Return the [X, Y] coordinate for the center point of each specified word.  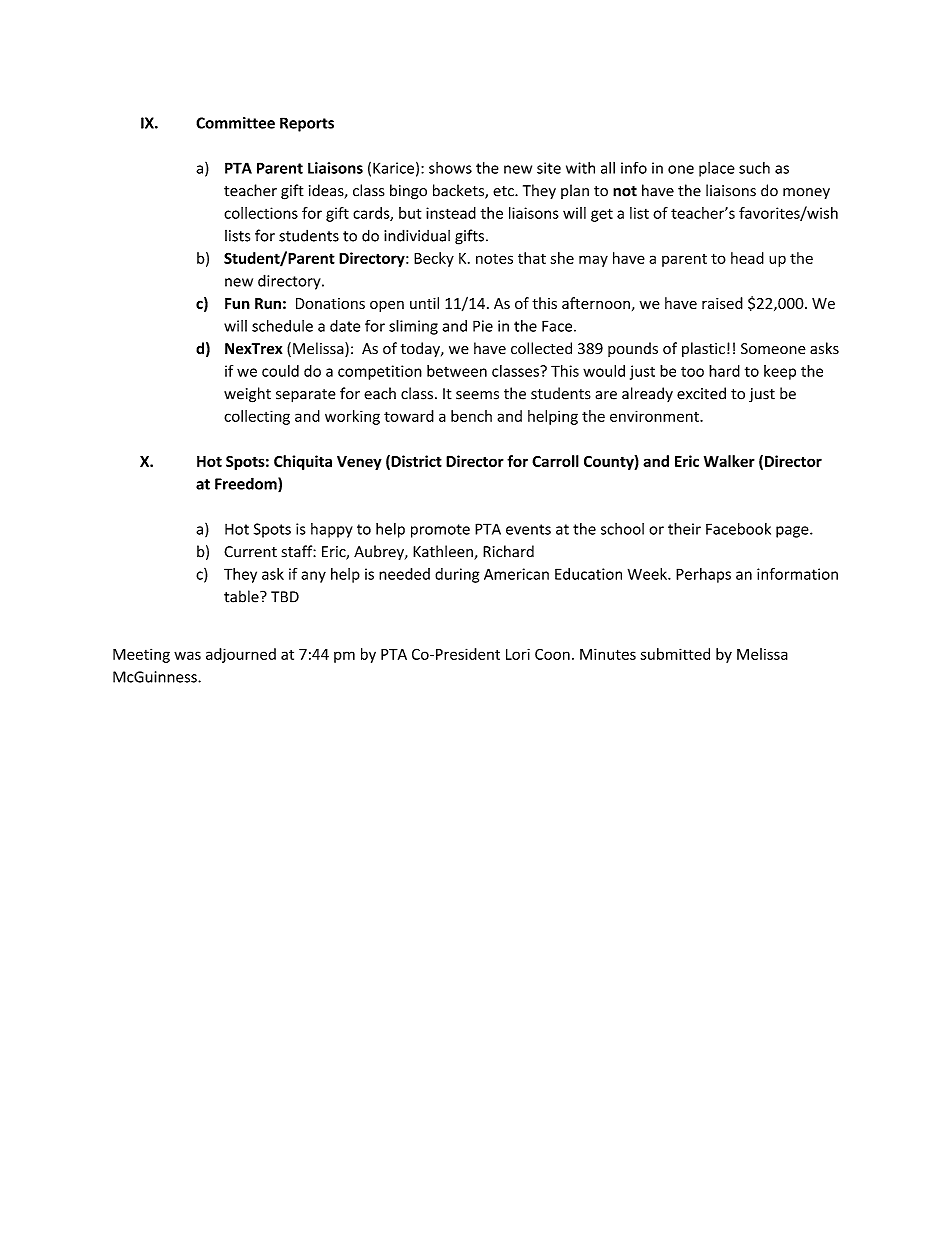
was [187, 655]
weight [247, 395]
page [793, 532]
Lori [518, 654]
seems [477, 395]
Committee [235, 123]
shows [450, 168]
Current [250, 552]
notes [494, 259]
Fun [237, 303]
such [754, 168]
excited [701, 393]
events [528, 529]
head [747, 258]
